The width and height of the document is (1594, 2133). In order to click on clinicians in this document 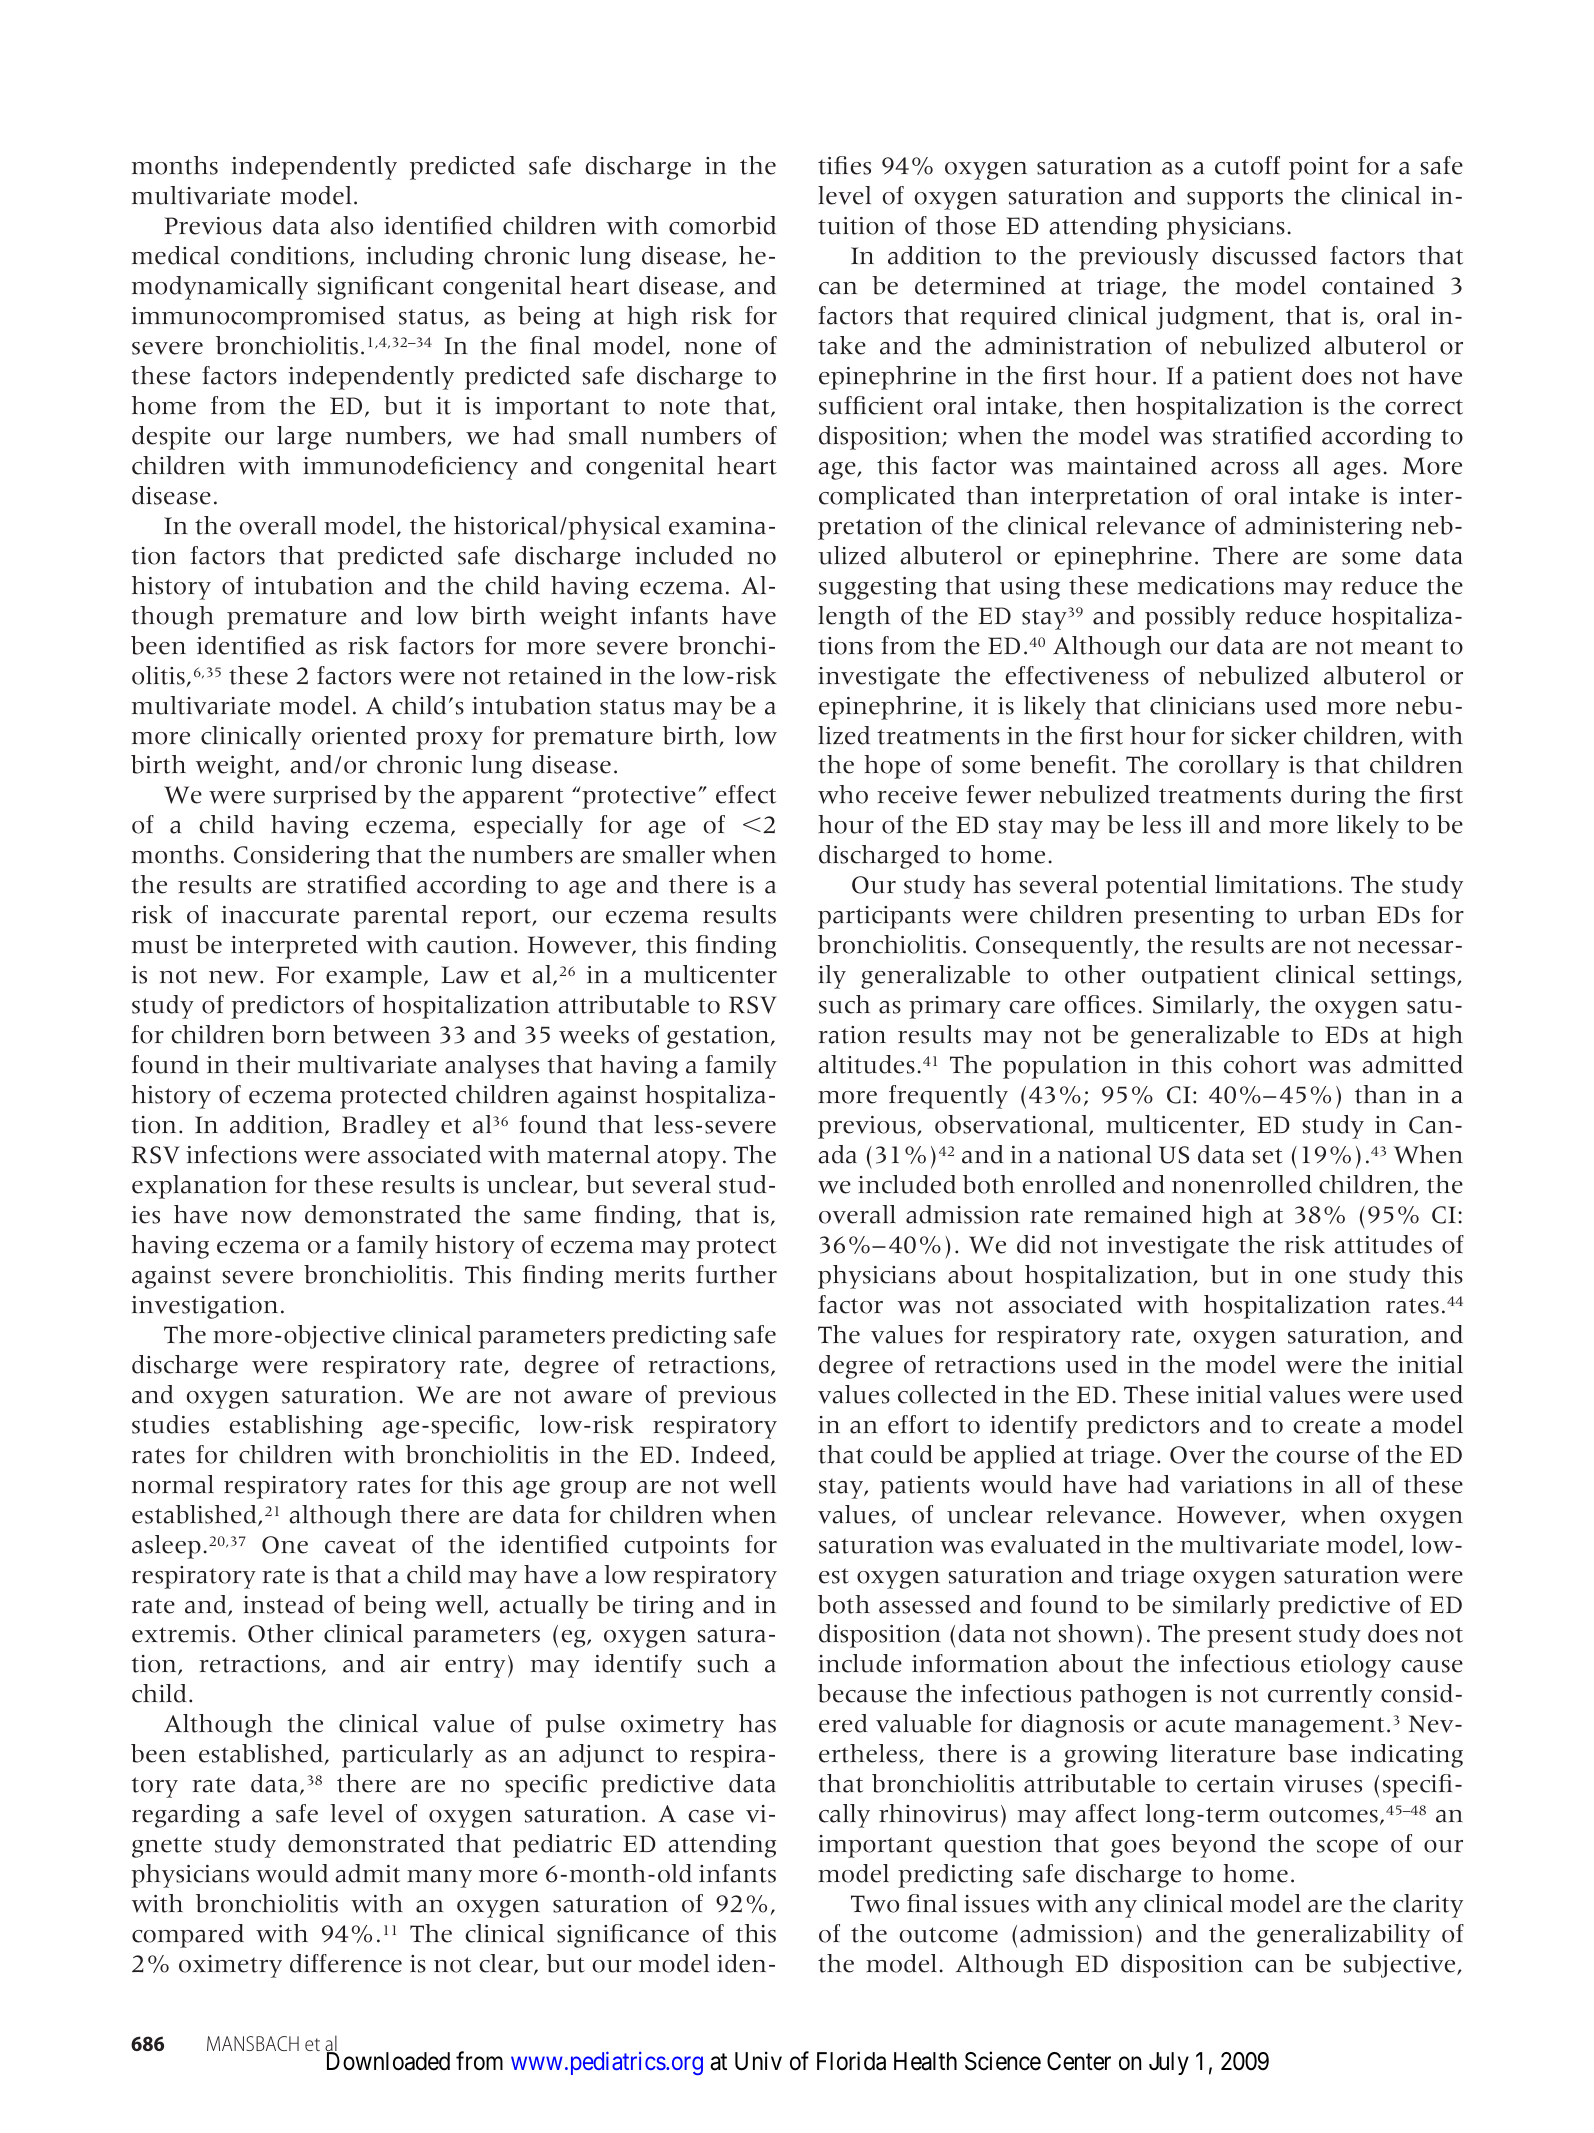, I will do `click(1202, 705)`.
